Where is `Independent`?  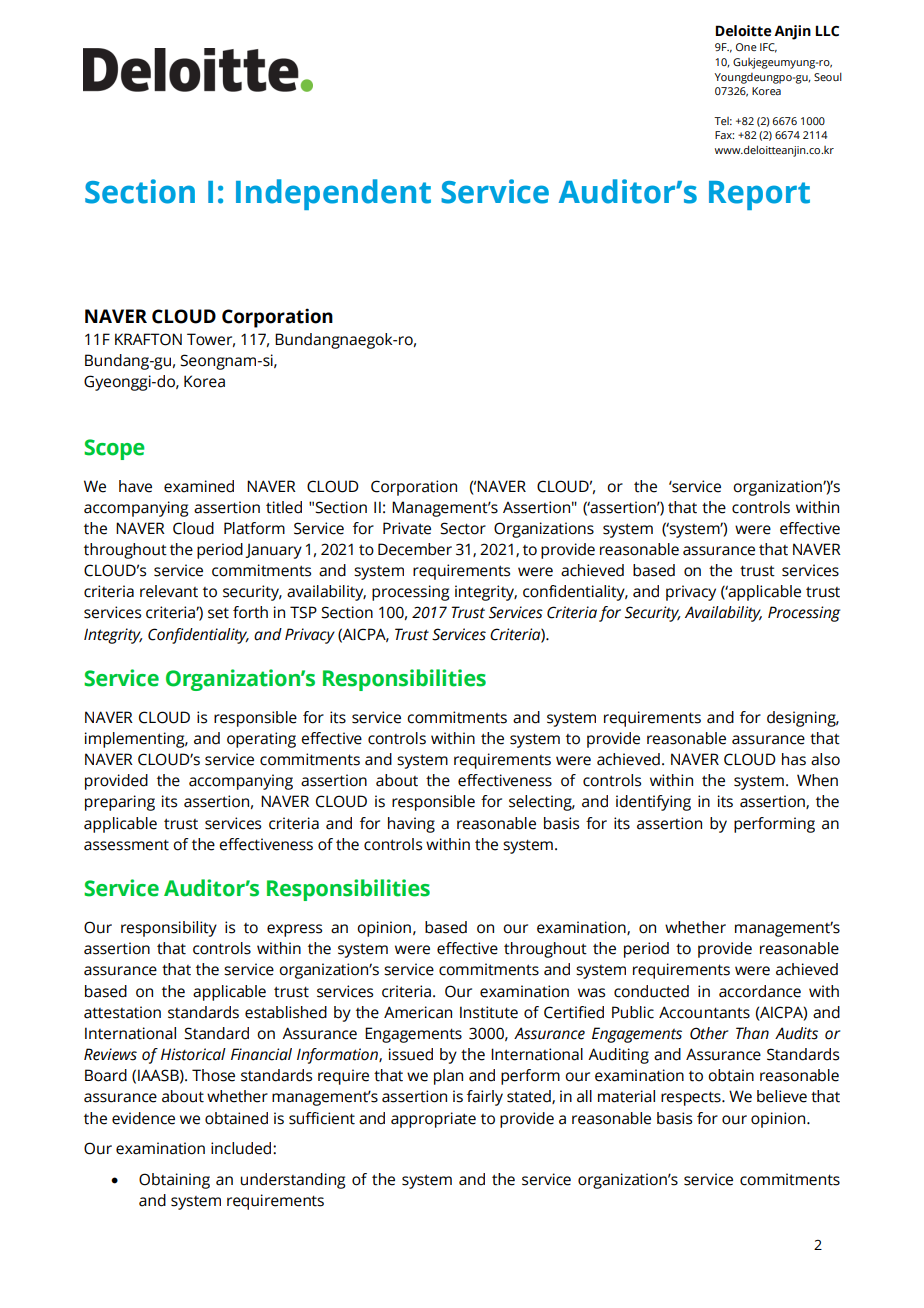 Independent is located at coordinates (333, 194).
